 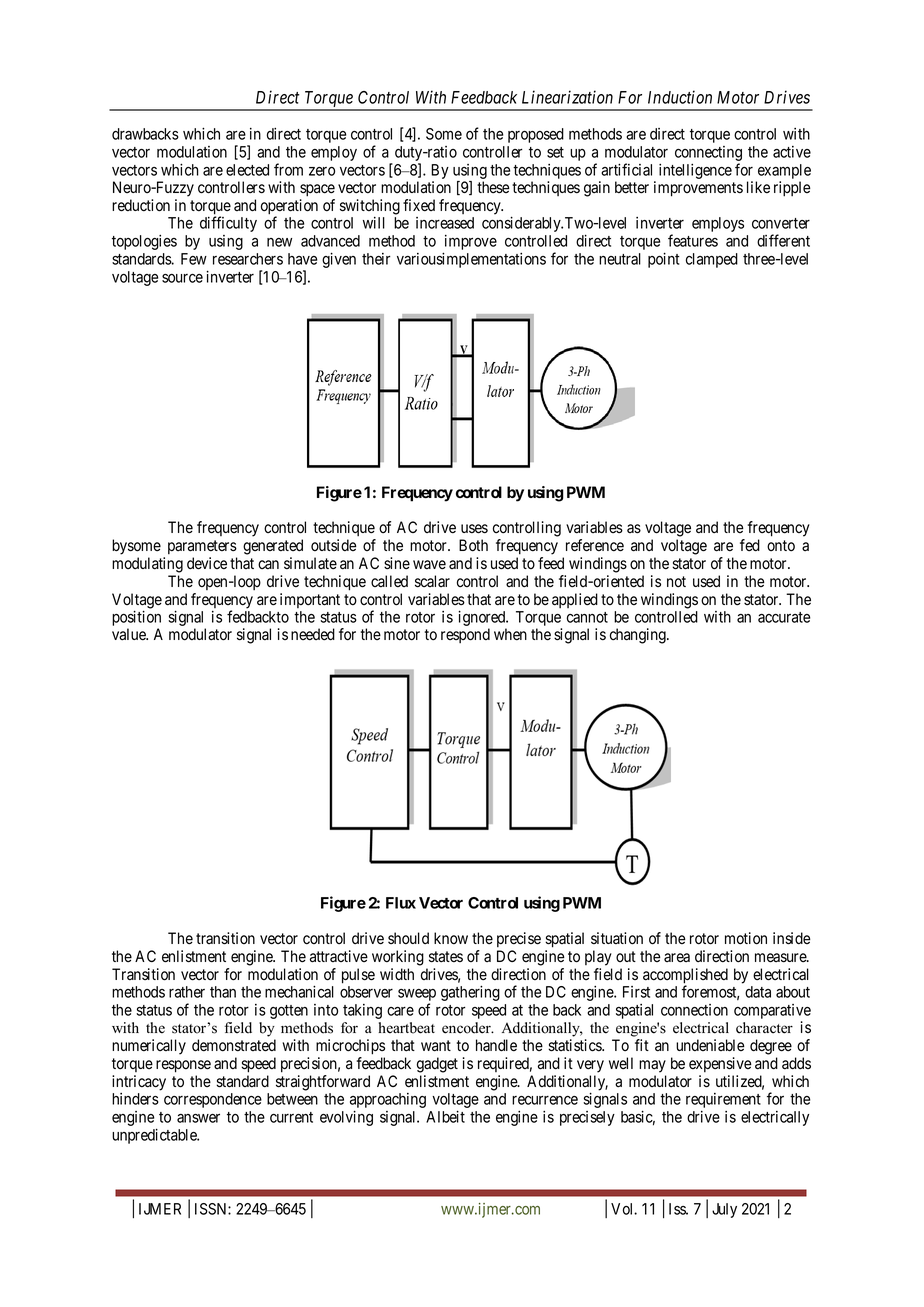 I want to click on accurate, so click(x=784, y=617).
